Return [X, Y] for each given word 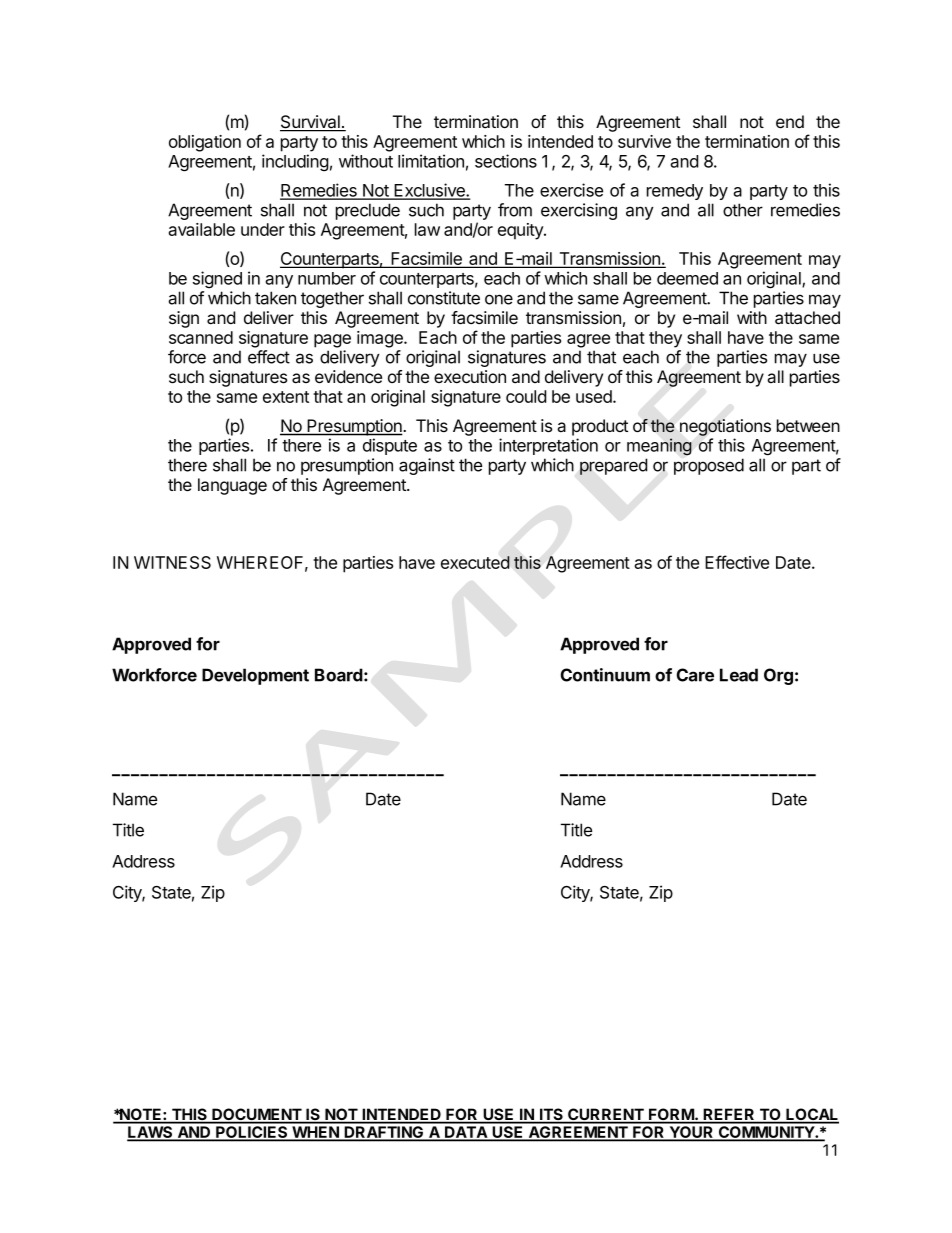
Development [255, 676]
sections [506, 161]
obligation [205, 143]
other [743, 210]
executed [475, 562]
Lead [739, 675]
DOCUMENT [257, 1115]
